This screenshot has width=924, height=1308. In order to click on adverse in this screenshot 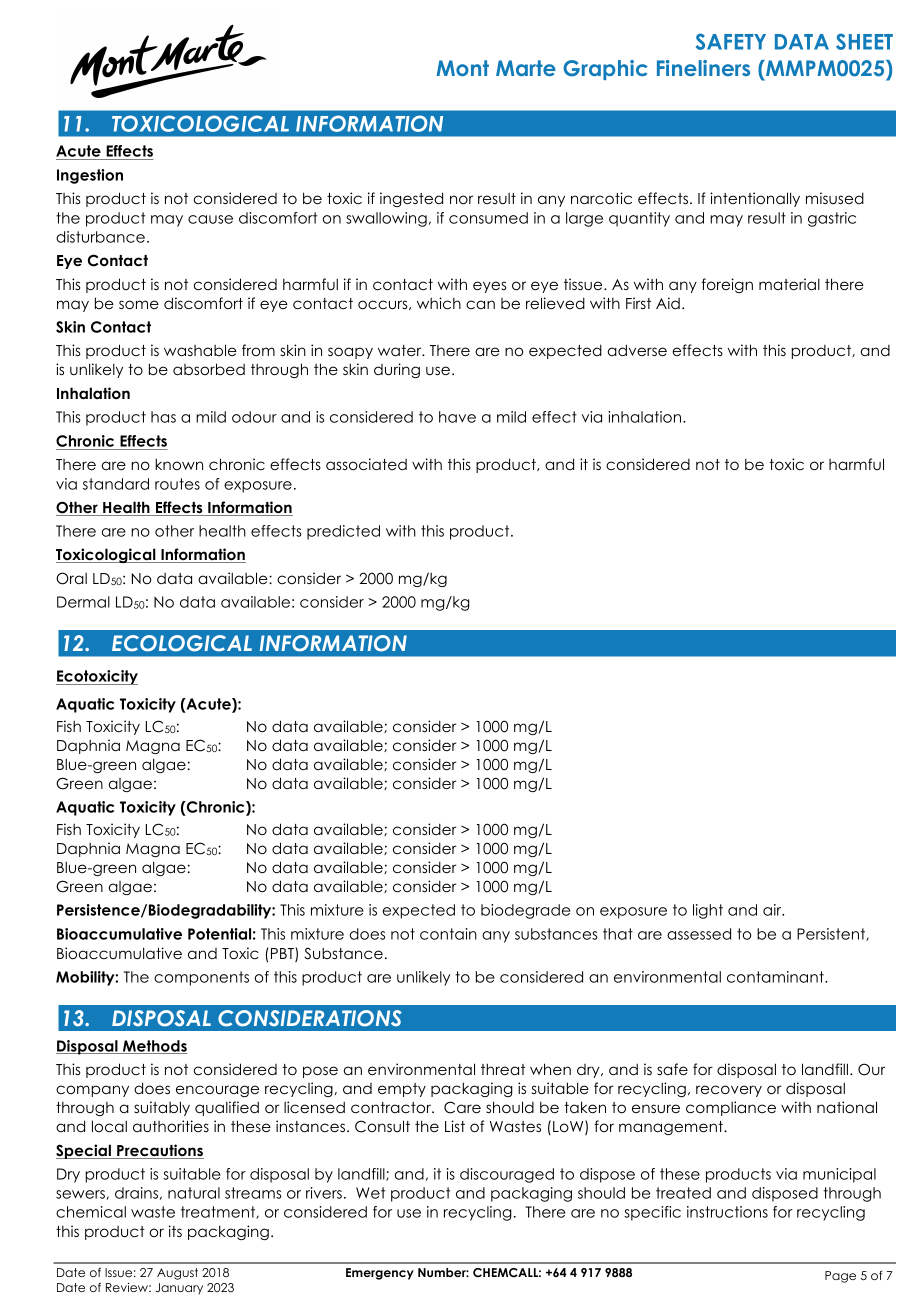, I will do `click(637, 350)`.
